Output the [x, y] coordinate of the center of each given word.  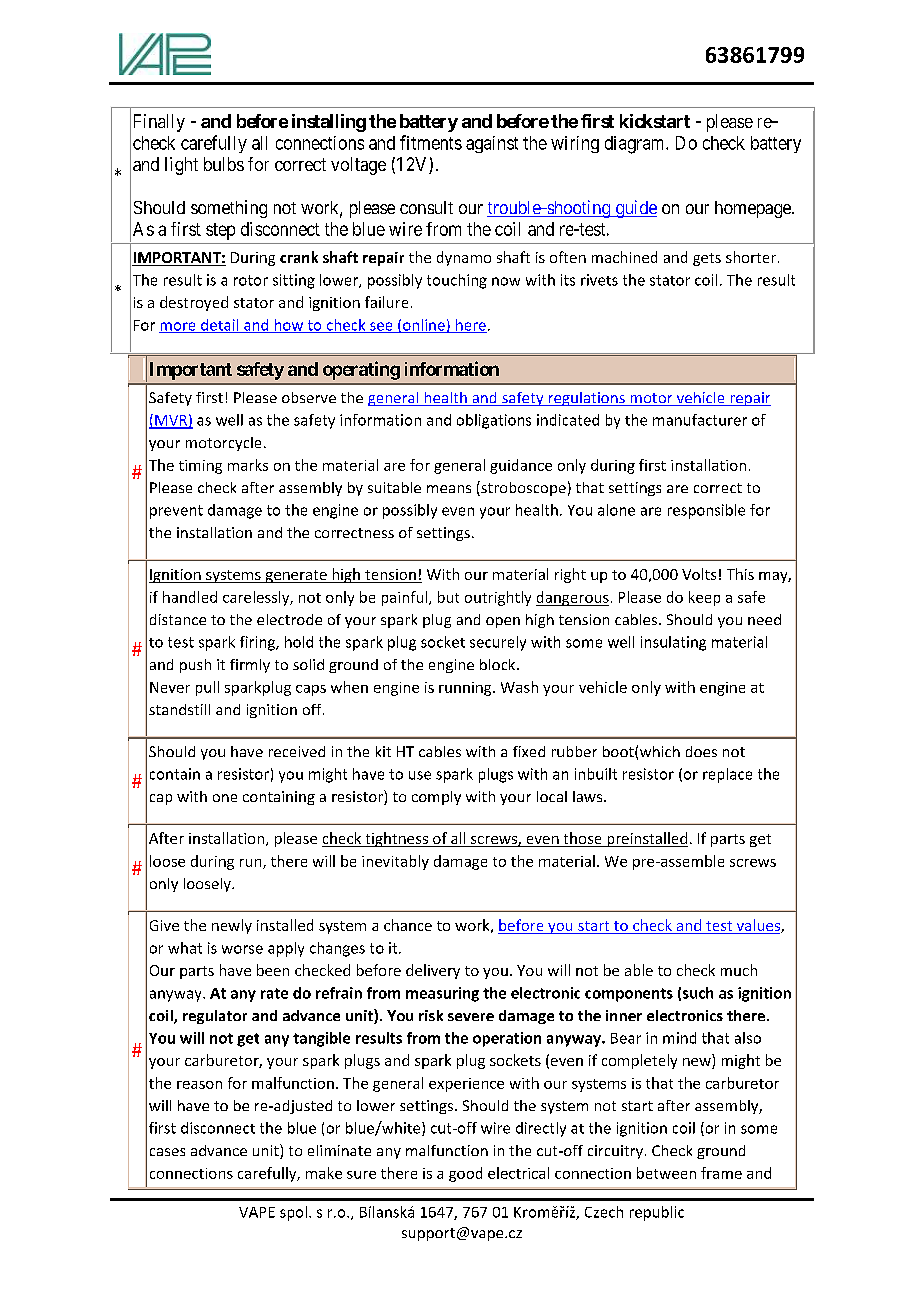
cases [167, 1152]
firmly [250, 666]
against [492, 144]
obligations [494, 421]
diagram [636, 145]
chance [408, 925]
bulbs [224, 164]
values [758, 926]
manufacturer [700, 420]
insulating [673, 643]
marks [248, 465]
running [466, 689]
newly [232, 926]
